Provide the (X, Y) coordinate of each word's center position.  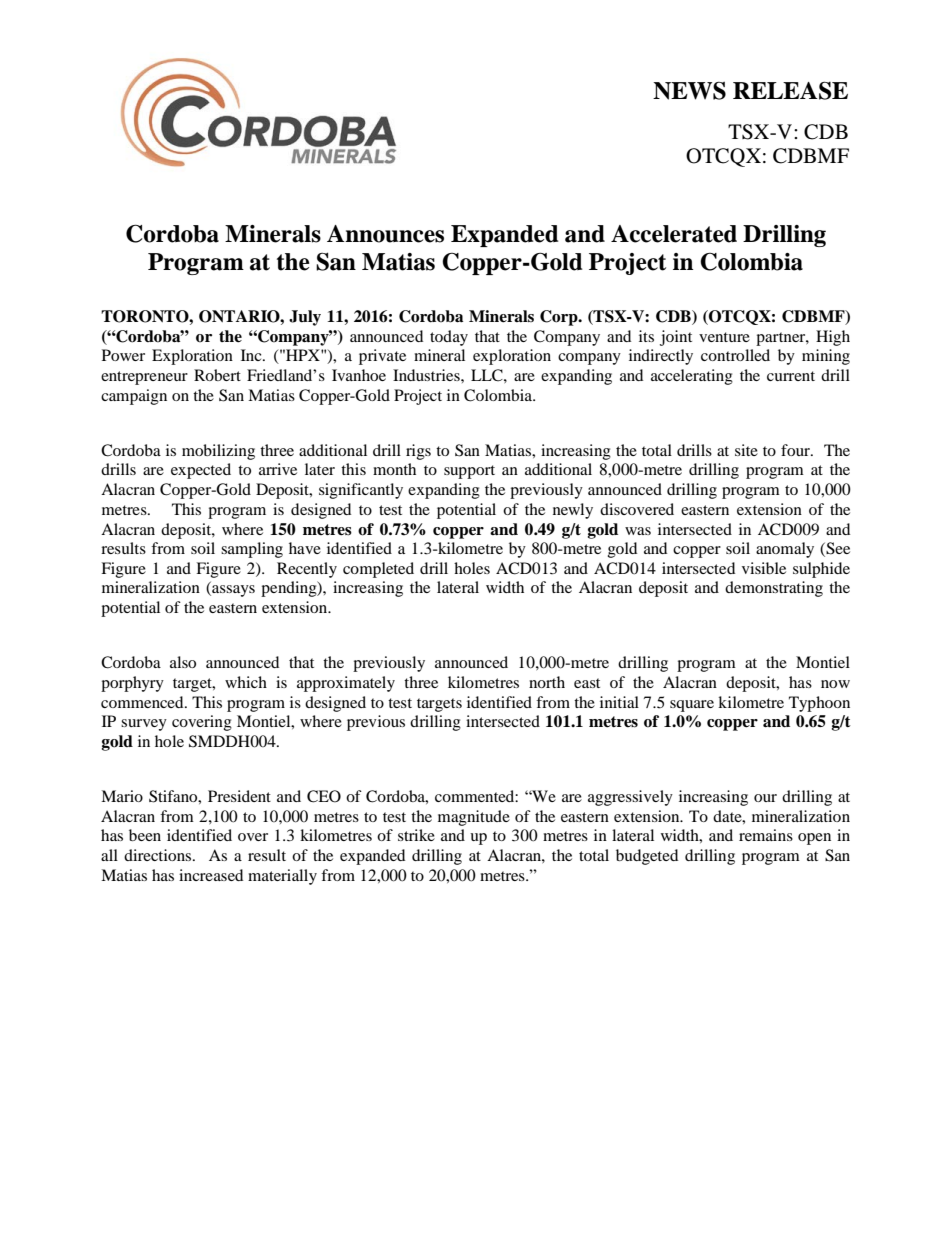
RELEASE (790, 90)
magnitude (474, 818)
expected (201, 471)
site (746, 450)
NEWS (689, 91)
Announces (385, 234)
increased (211, 875)
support (469, 472)
